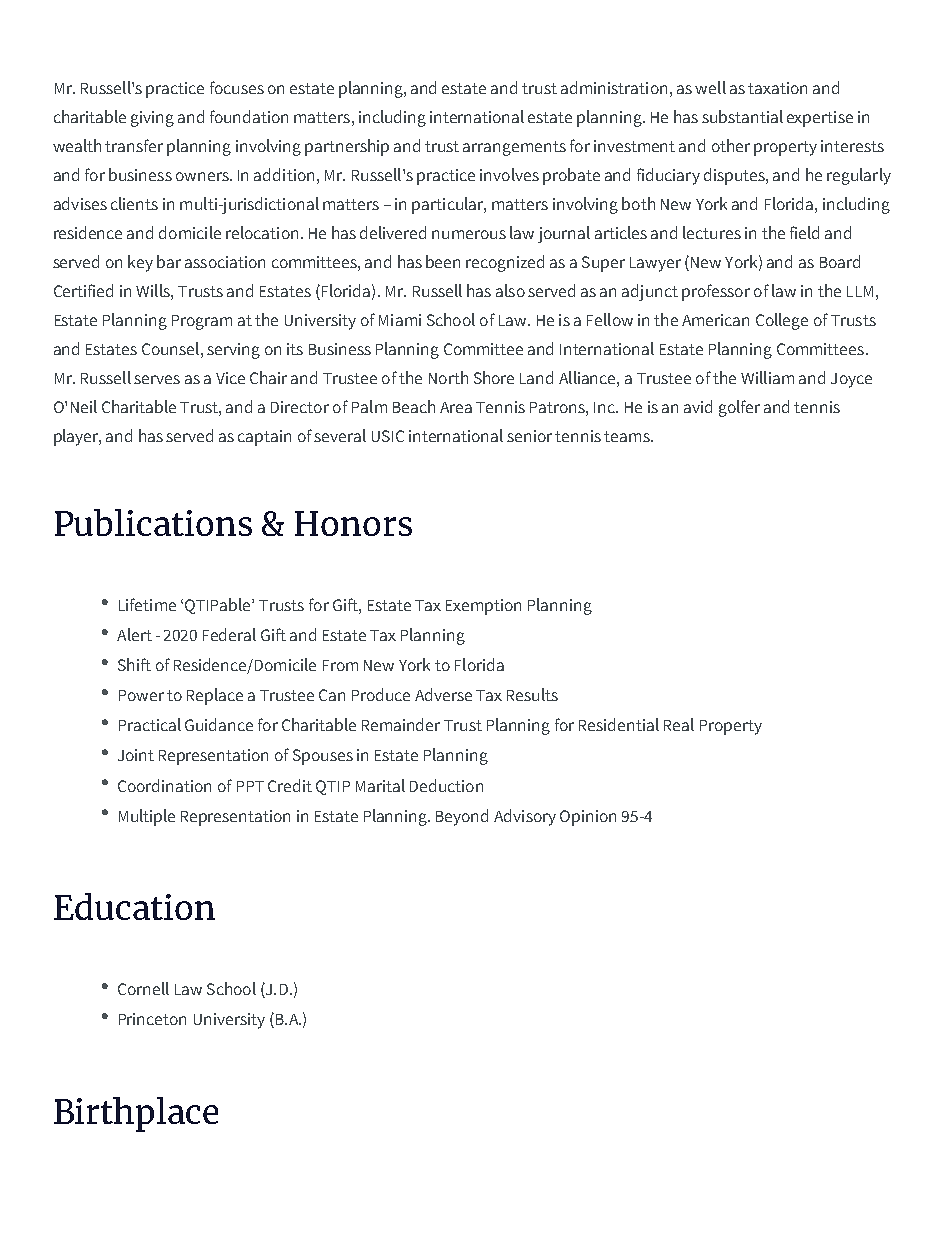  What do you see at coordinates (767, 377) in the screenshot?
I see `William` at bounding box center [767, 377].
